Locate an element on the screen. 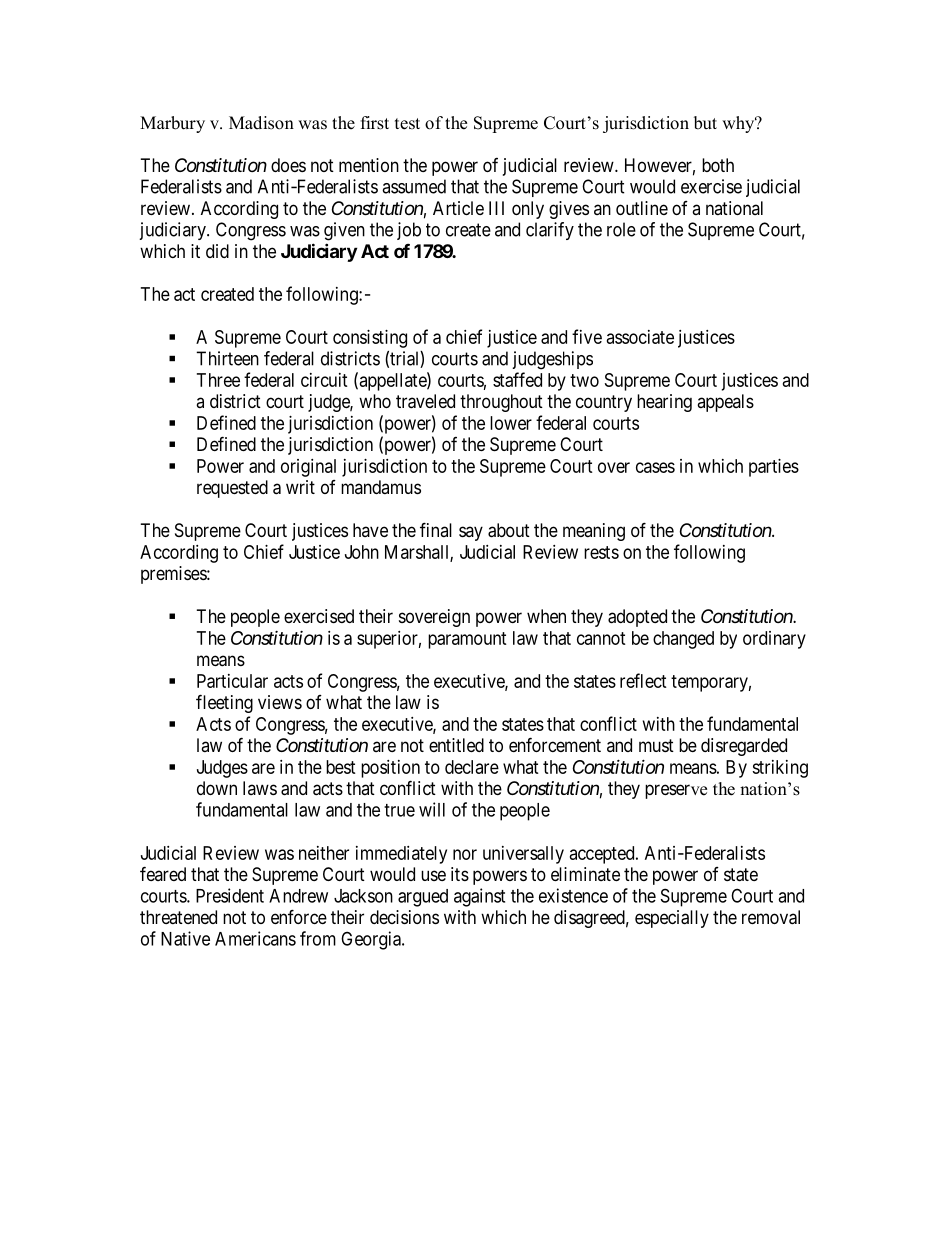  Madison is located at coordinates (261, 123).
